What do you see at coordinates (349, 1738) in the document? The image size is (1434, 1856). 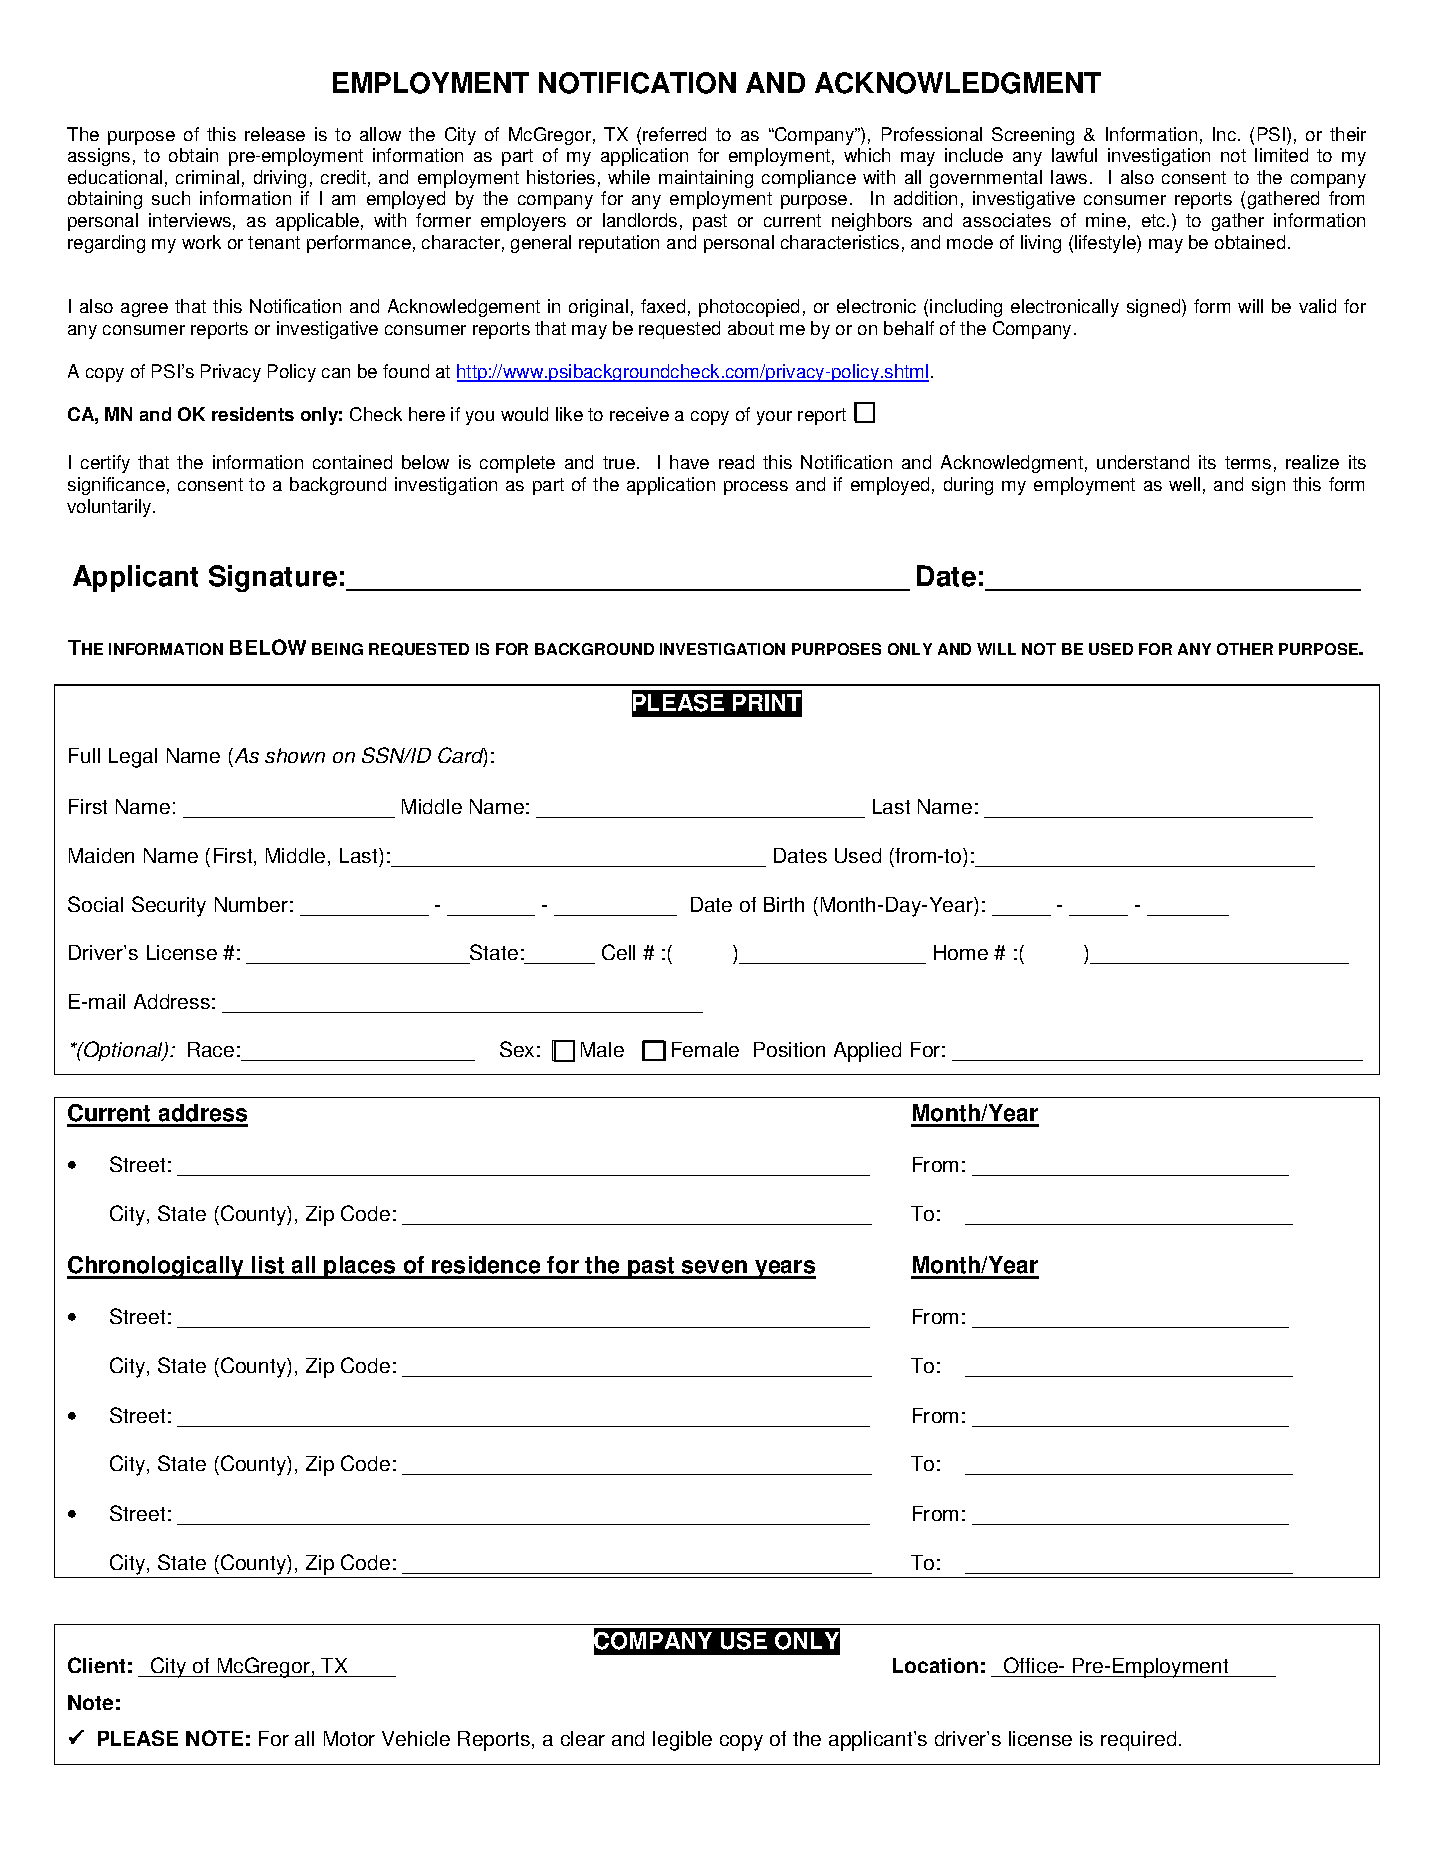 I see `Motor` at bounding box center [349, 1738].
